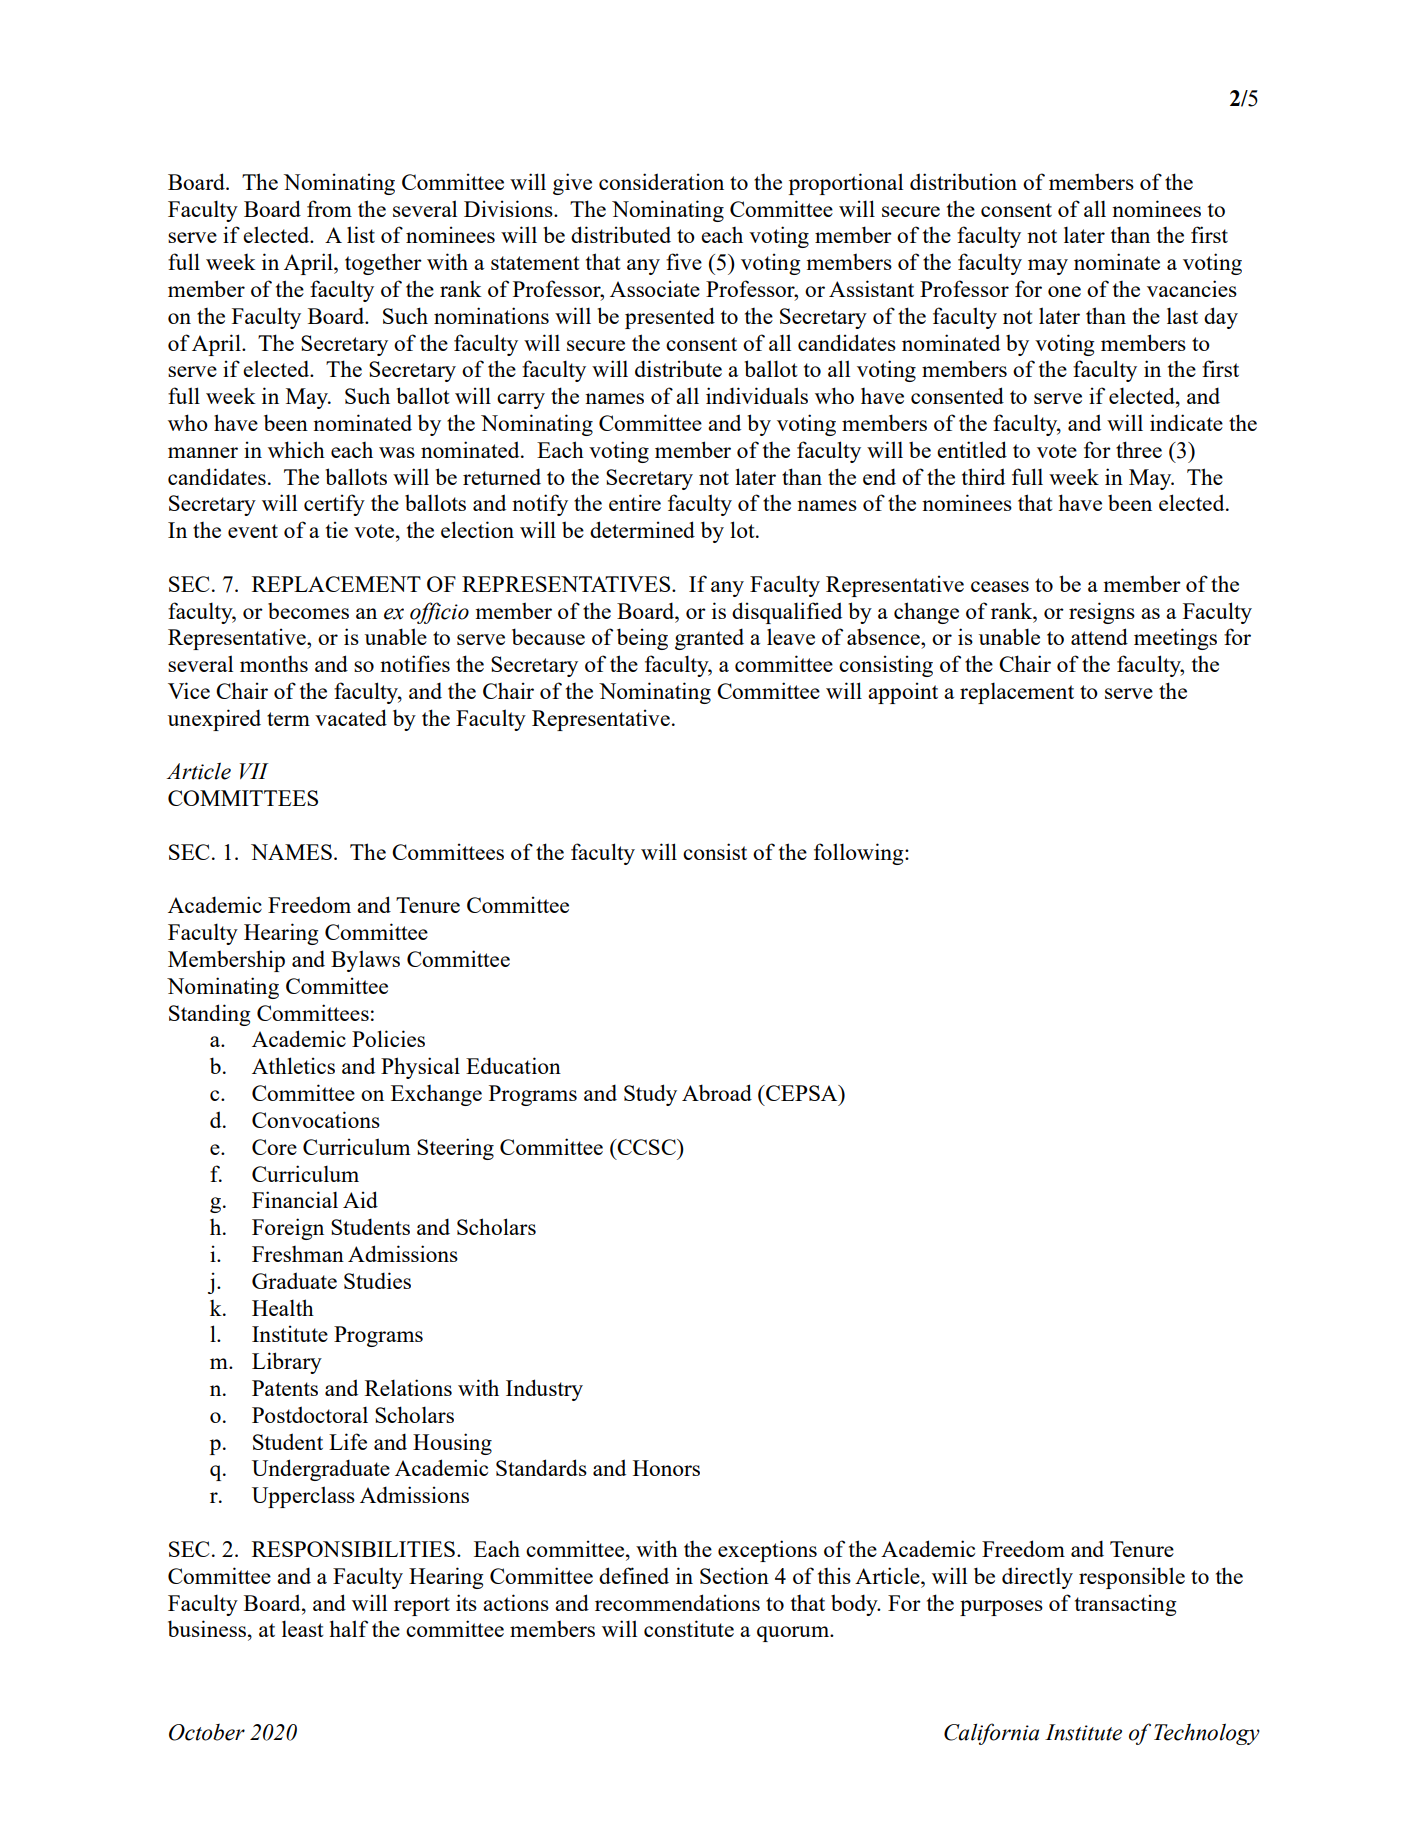  Describe the element at coordinates (860, 854) in the screenshot. I see `following` at that location.
